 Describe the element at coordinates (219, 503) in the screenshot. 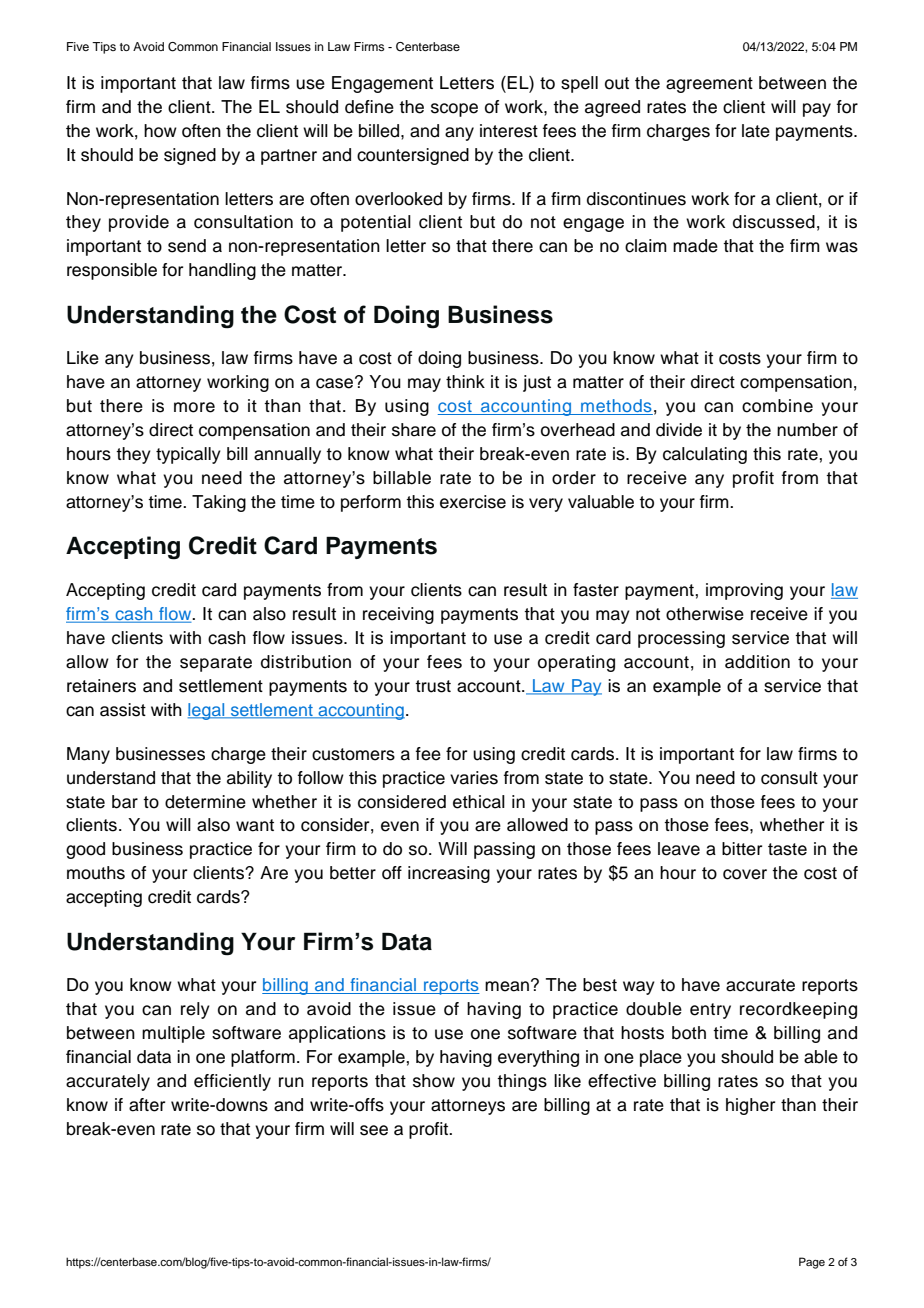

I see `Taking` at that location.
